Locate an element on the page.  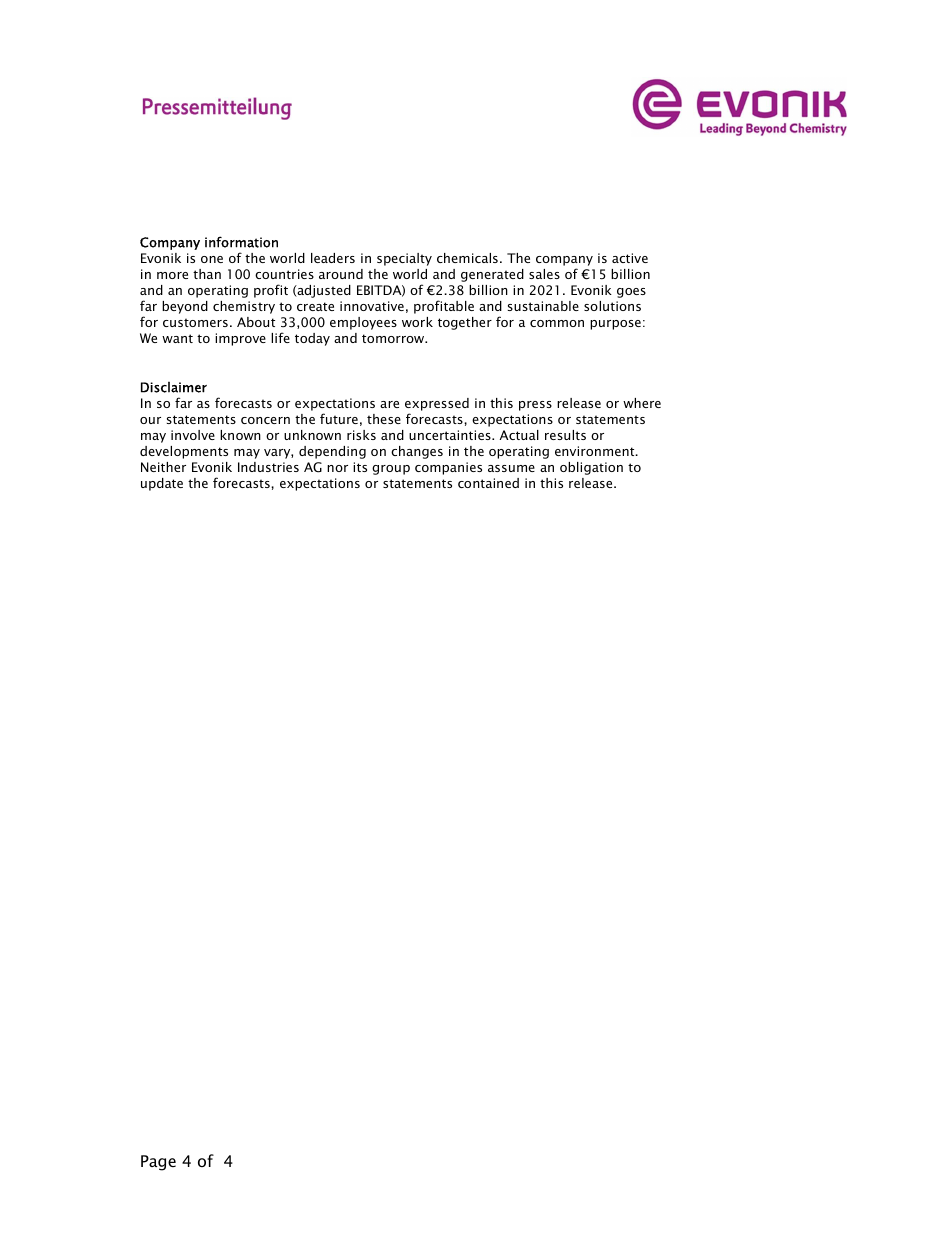
involve is located at coordinates (193, 435).
